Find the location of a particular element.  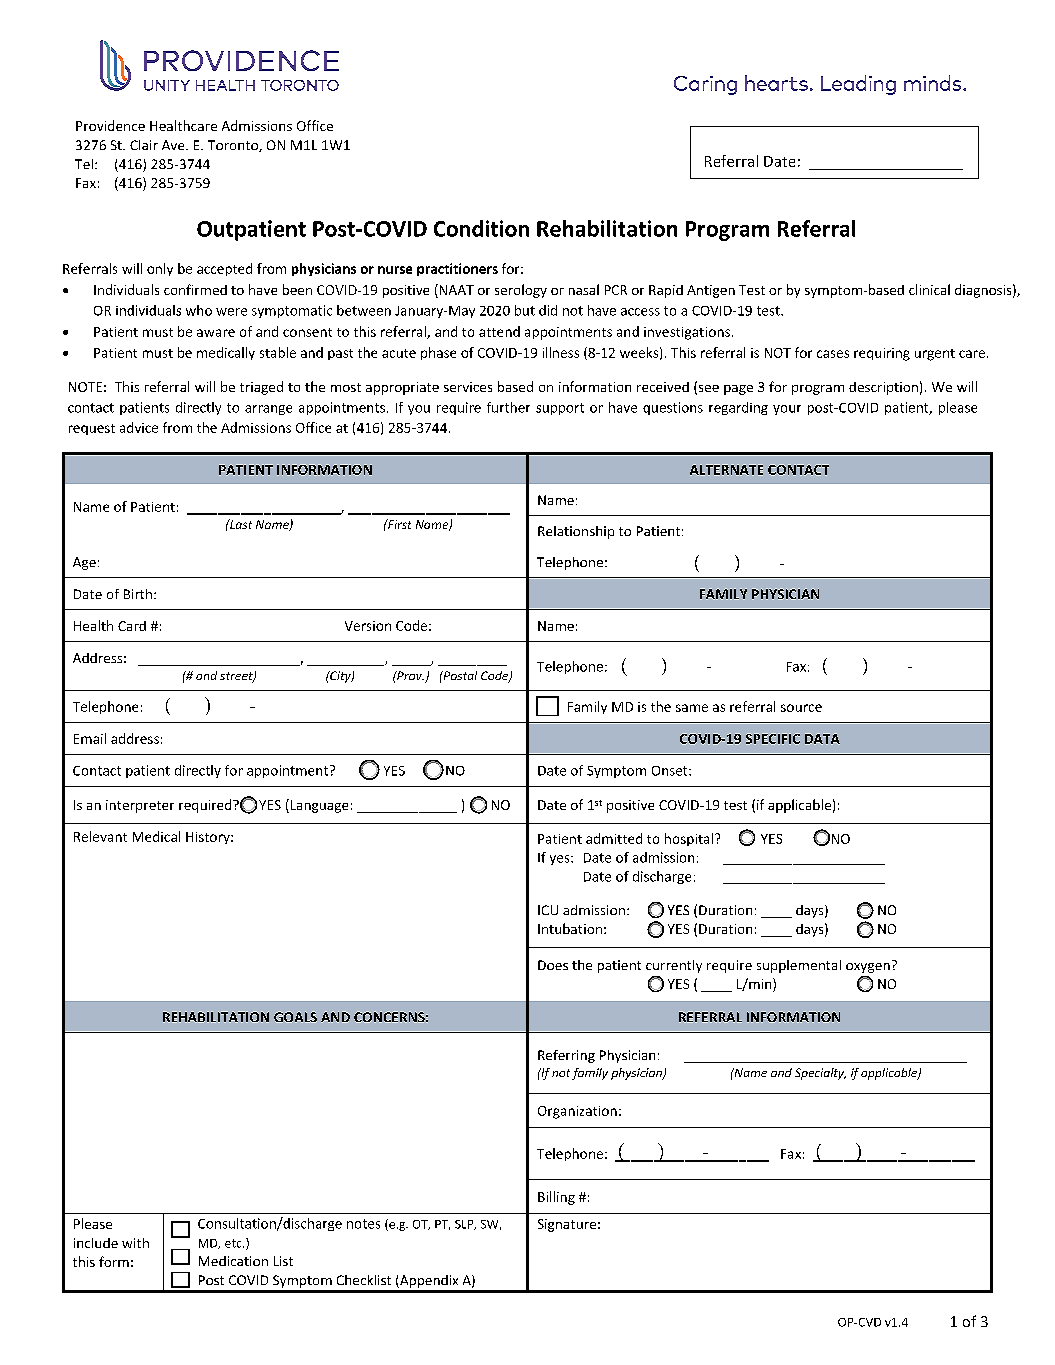

same is located at coordinates (692, 708).
